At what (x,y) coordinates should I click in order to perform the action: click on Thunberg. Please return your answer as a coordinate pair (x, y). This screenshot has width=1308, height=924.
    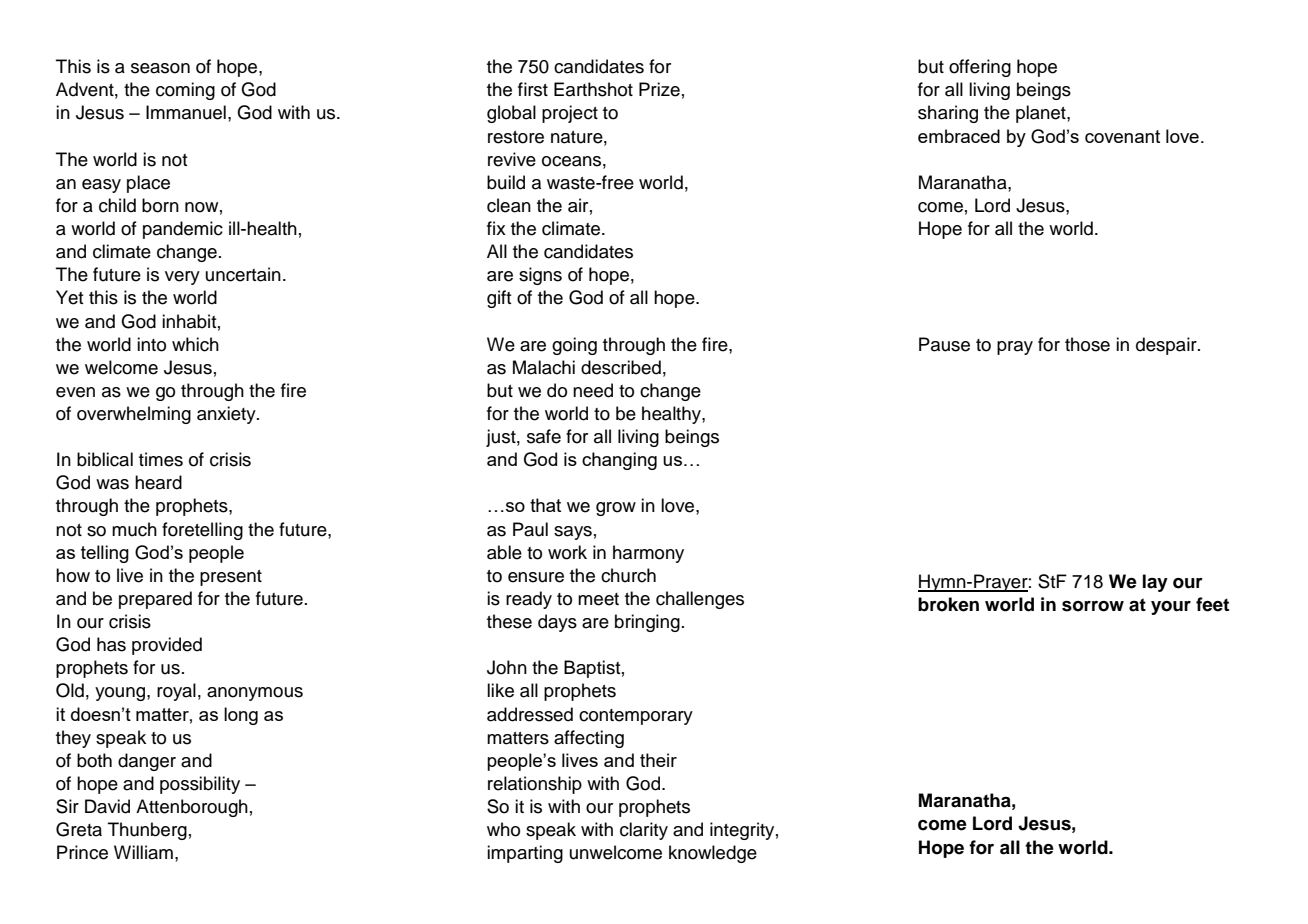
    Looking at the image, I should click on (147, 831).
